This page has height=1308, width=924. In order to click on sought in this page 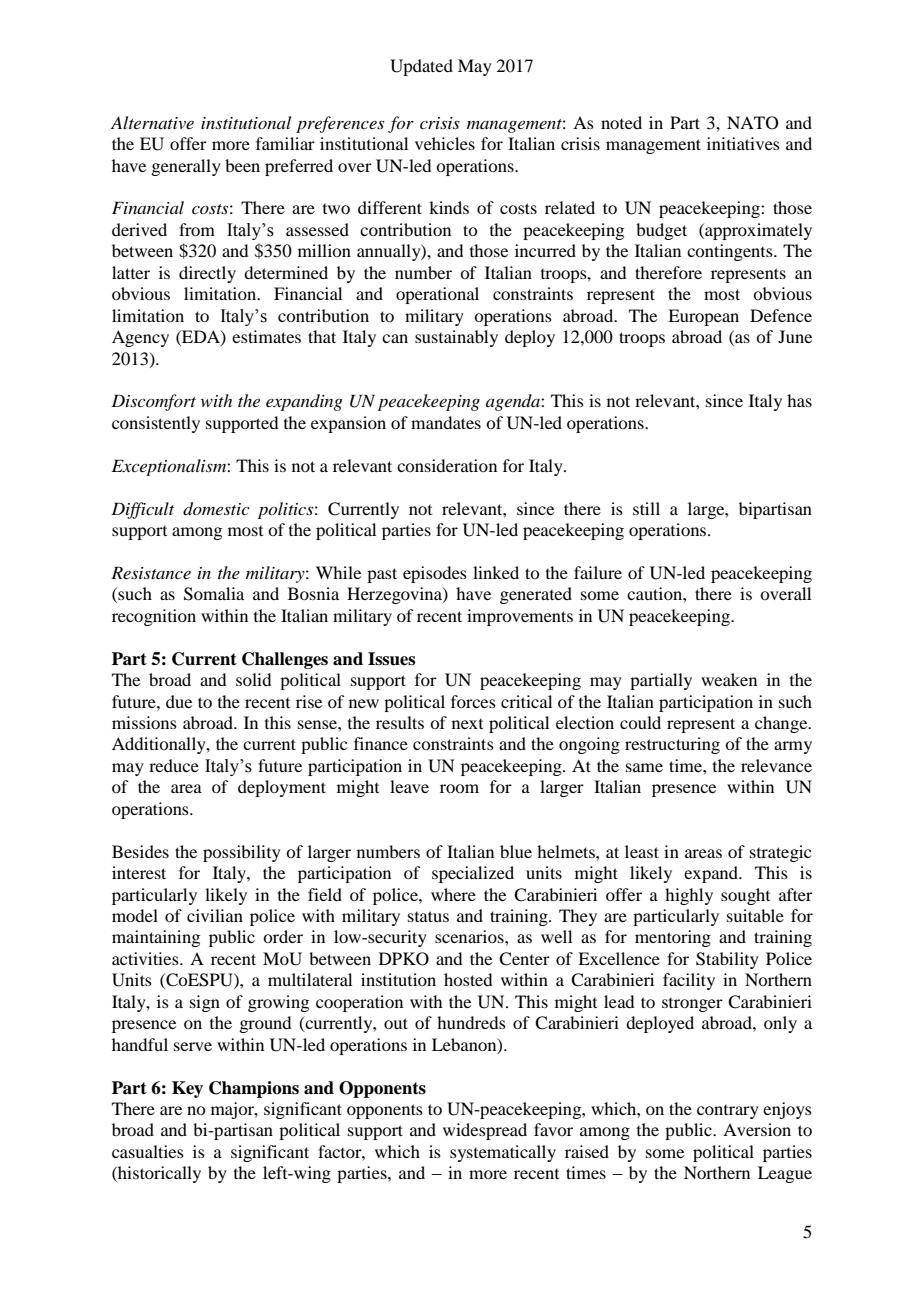, I will do `click(745, 896)`.
